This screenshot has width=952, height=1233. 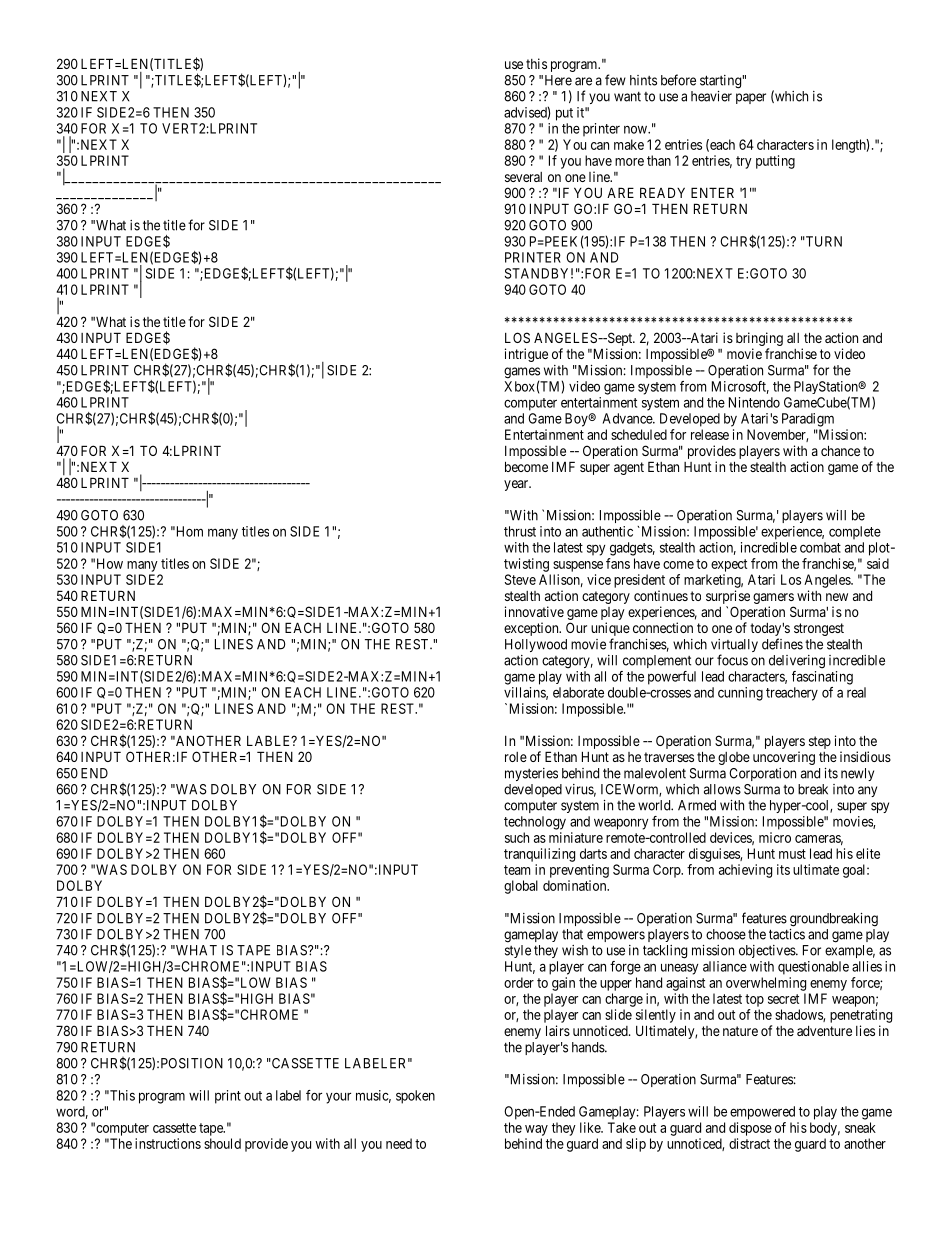 I want to click on few, so click(x=615, y=80).
